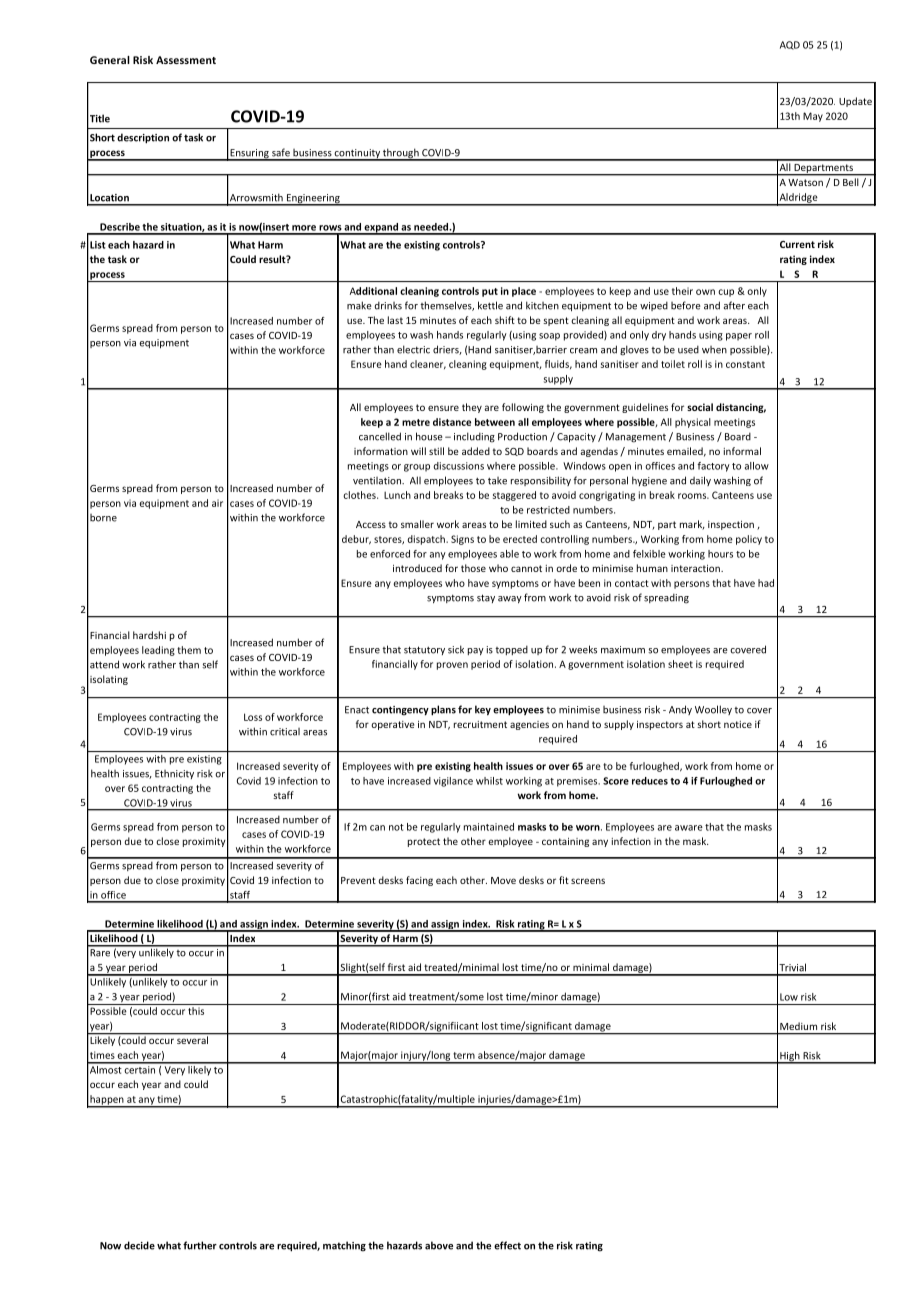 The width and height of the document is (924, 1308). Describe the element at coordinates (472, 408) in the document. I see `they` at that location.
